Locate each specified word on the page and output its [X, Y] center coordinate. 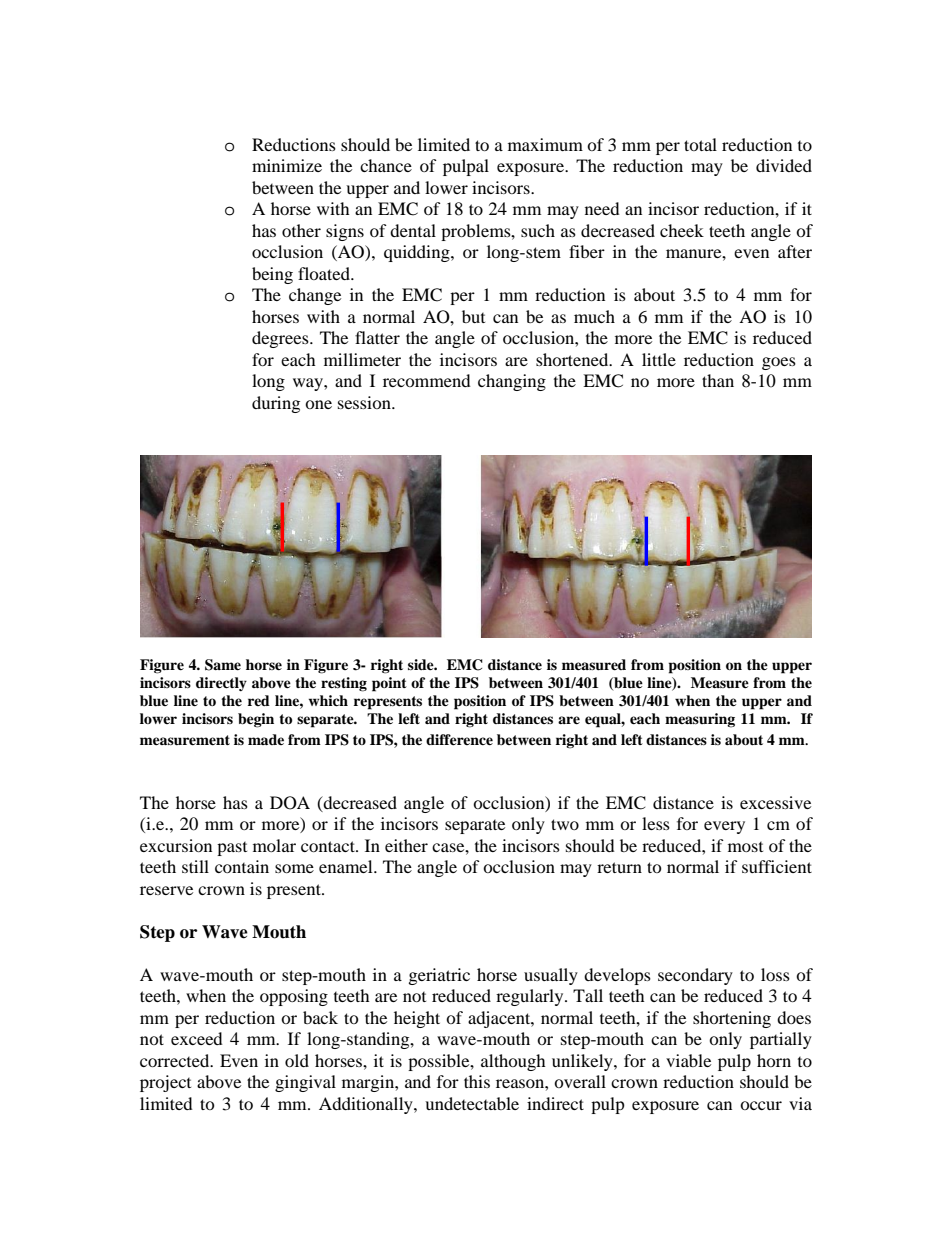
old [297, 1060]
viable [688, 1060]
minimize [287, 165]
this [477, 1081]
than [718, 380]
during [276, 404]
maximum [545, 144]
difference [459, 739]
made [266, 739]
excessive [775, 802]
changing [512, 382]
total [700, 144]
